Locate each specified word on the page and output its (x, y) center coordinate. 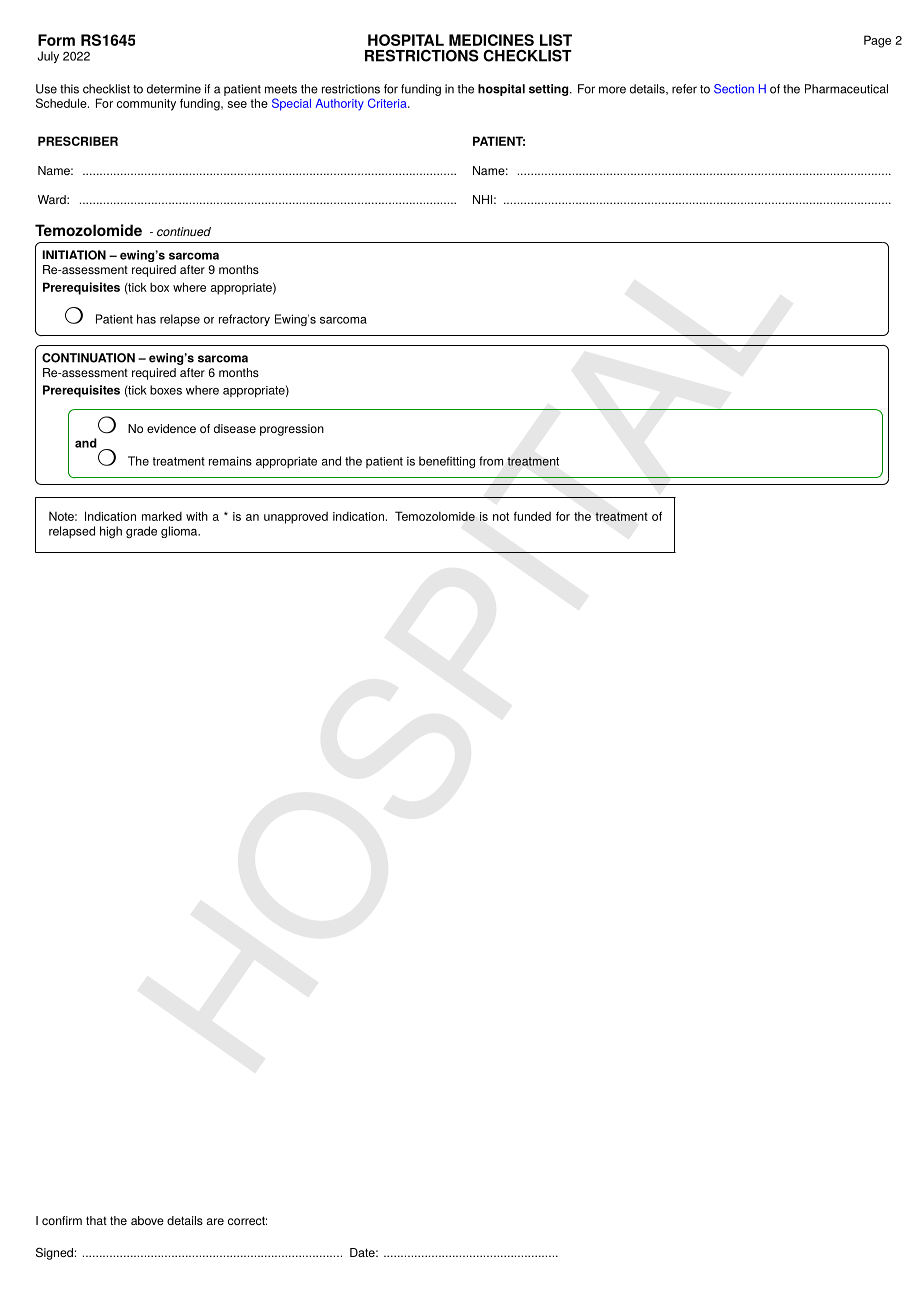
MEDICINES (491, 40)
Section (734, 89)
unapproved (296, 518)
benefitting (447, 462)
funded (532, 516)
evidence (171, 428)
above (147, 1220)
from (491, 461)
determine (174, 89)
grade (141, 532)
